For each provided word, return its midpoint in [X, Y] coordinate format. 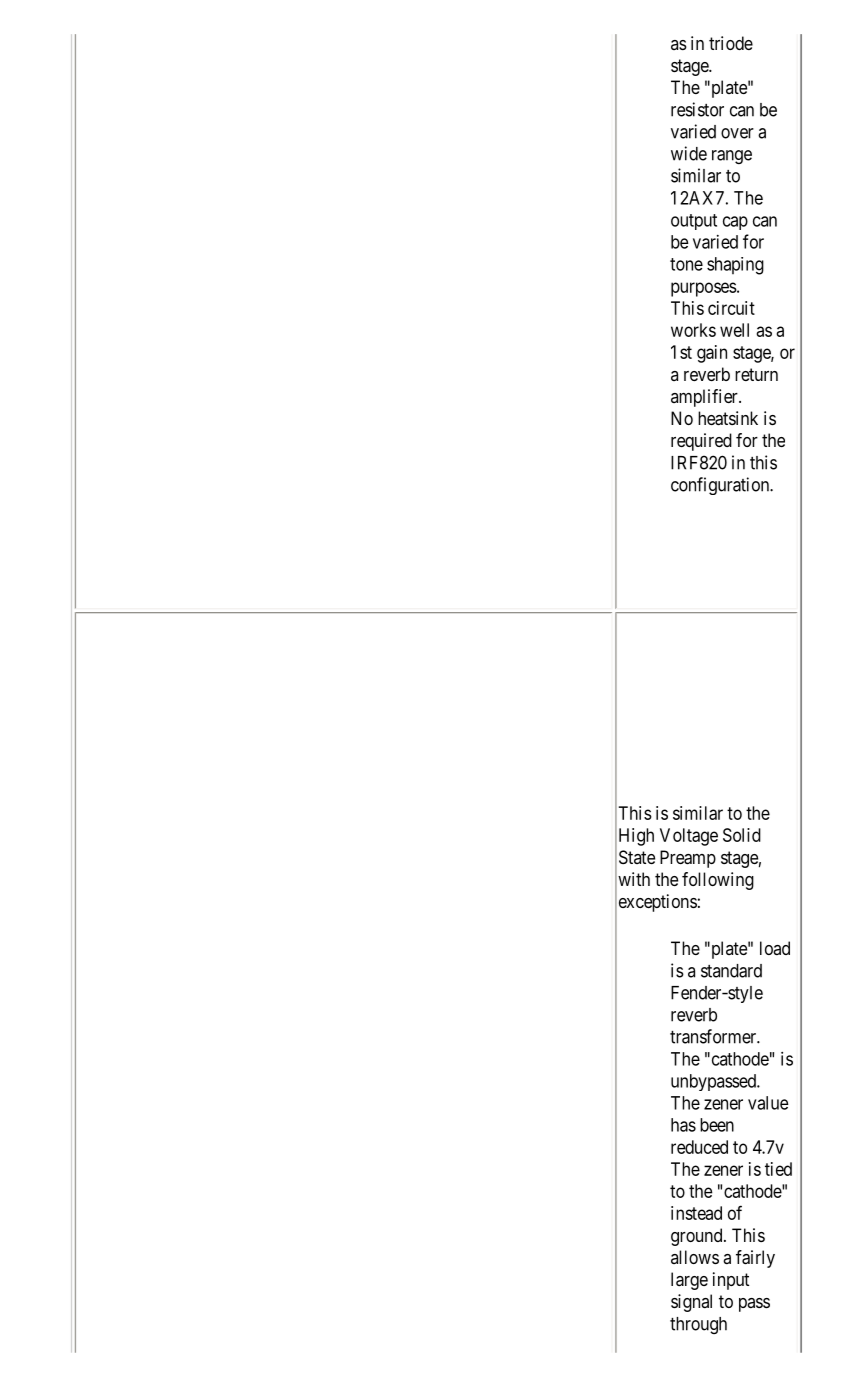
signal [691, 1303]
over [737, 133]
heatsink [728, 418]
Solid [742, 835]
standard [731, 971]
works [693, 330]
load [775, 948]
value [768, 1103]
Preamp [688, 859]
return [756, 374]
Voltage [689, 837]
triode [731, 43]
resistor [697, 109]
